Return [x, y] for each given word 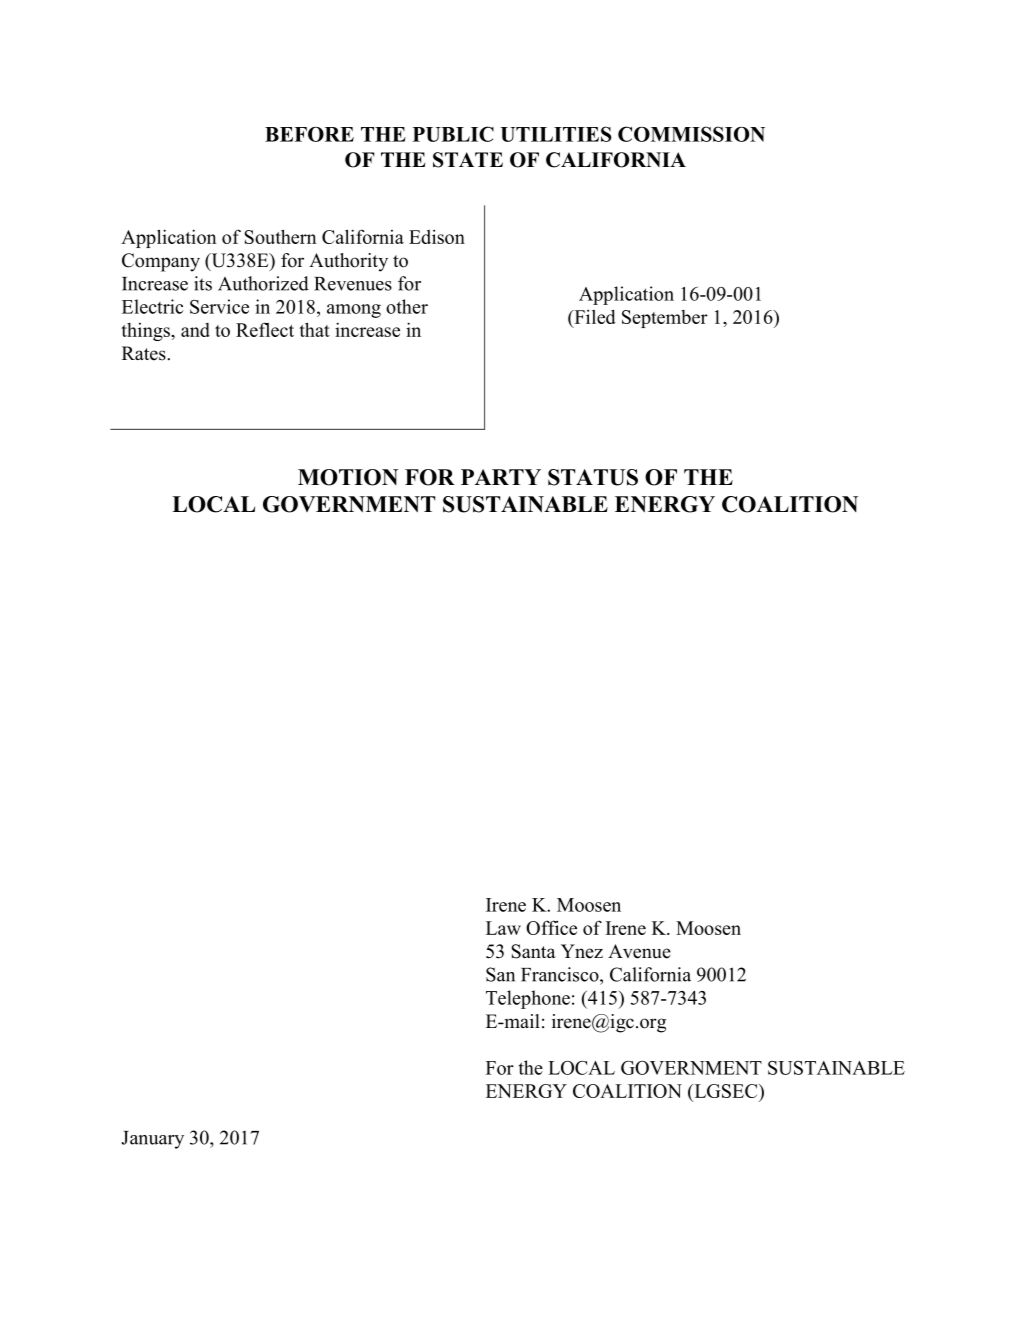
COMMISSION [691, 134]
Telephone [528, 999]
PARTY [501, 477]
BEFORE [309, 134]
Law [503, 928]
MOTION [348, 477]
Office [551, 927]
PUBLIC [453, 134]
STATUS [593, 477]
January [153, 1140]
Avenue [639, 951]
